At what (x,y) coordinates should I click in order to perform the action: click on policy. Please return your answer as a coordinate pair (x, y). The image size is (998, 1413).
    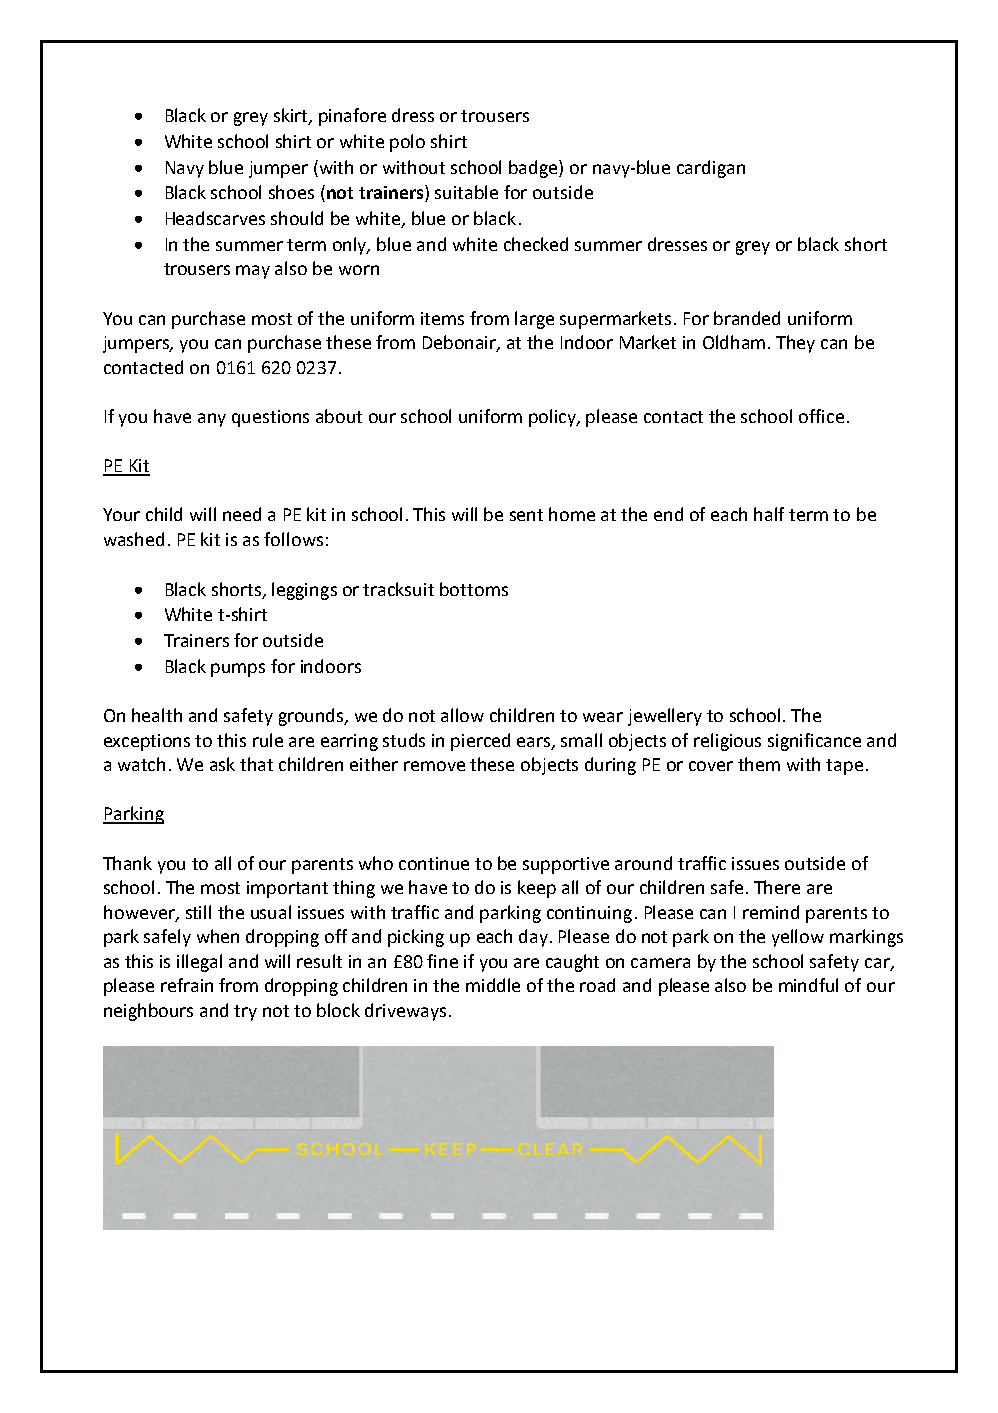
    Looking at the image, I should click on (554, 418).
